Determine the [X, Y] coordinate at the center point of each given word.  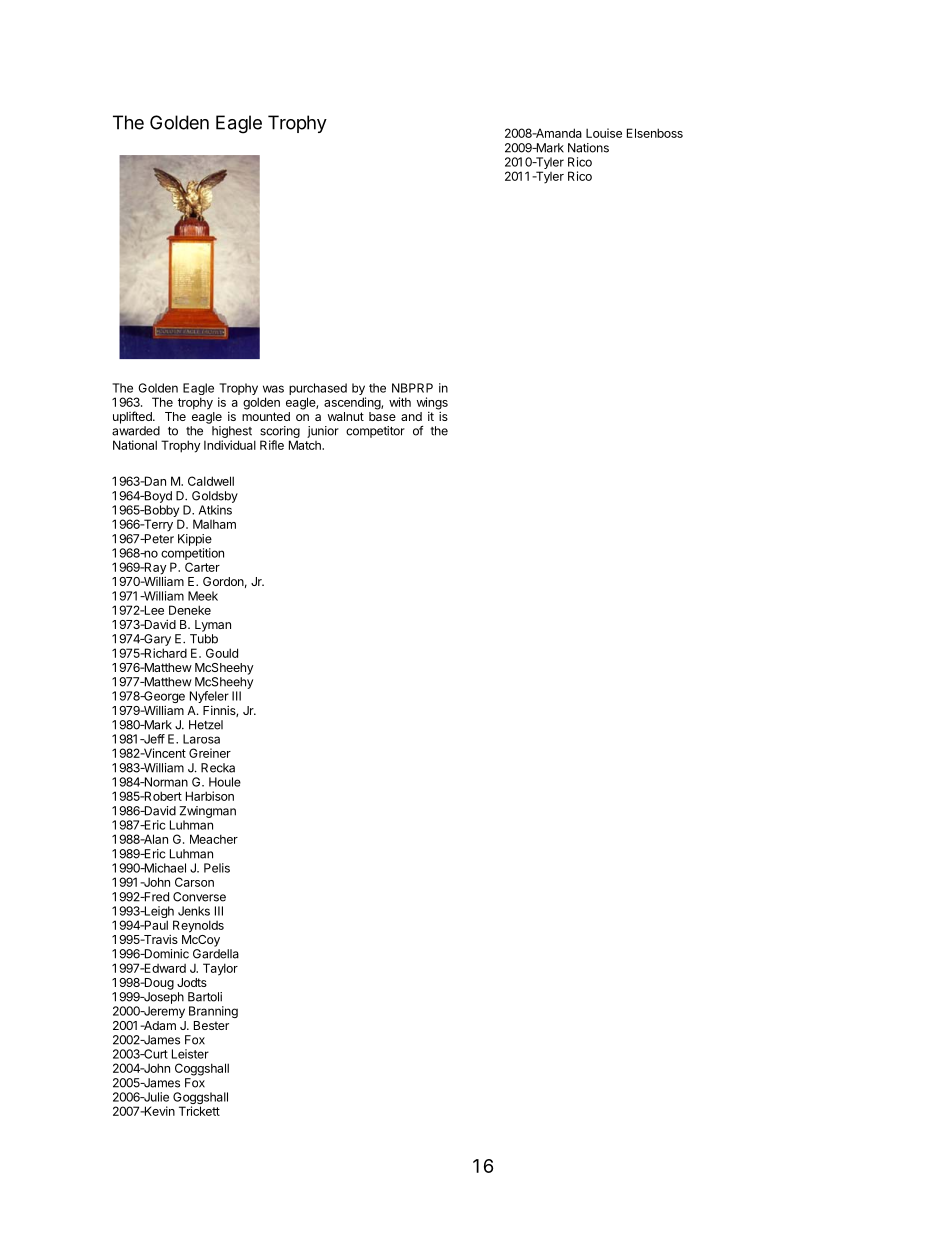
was [273, 389]
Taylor [220, 969]
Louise [604, 133]
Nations [588, 148]
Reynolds [198, 926]
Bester [211, 1025]
